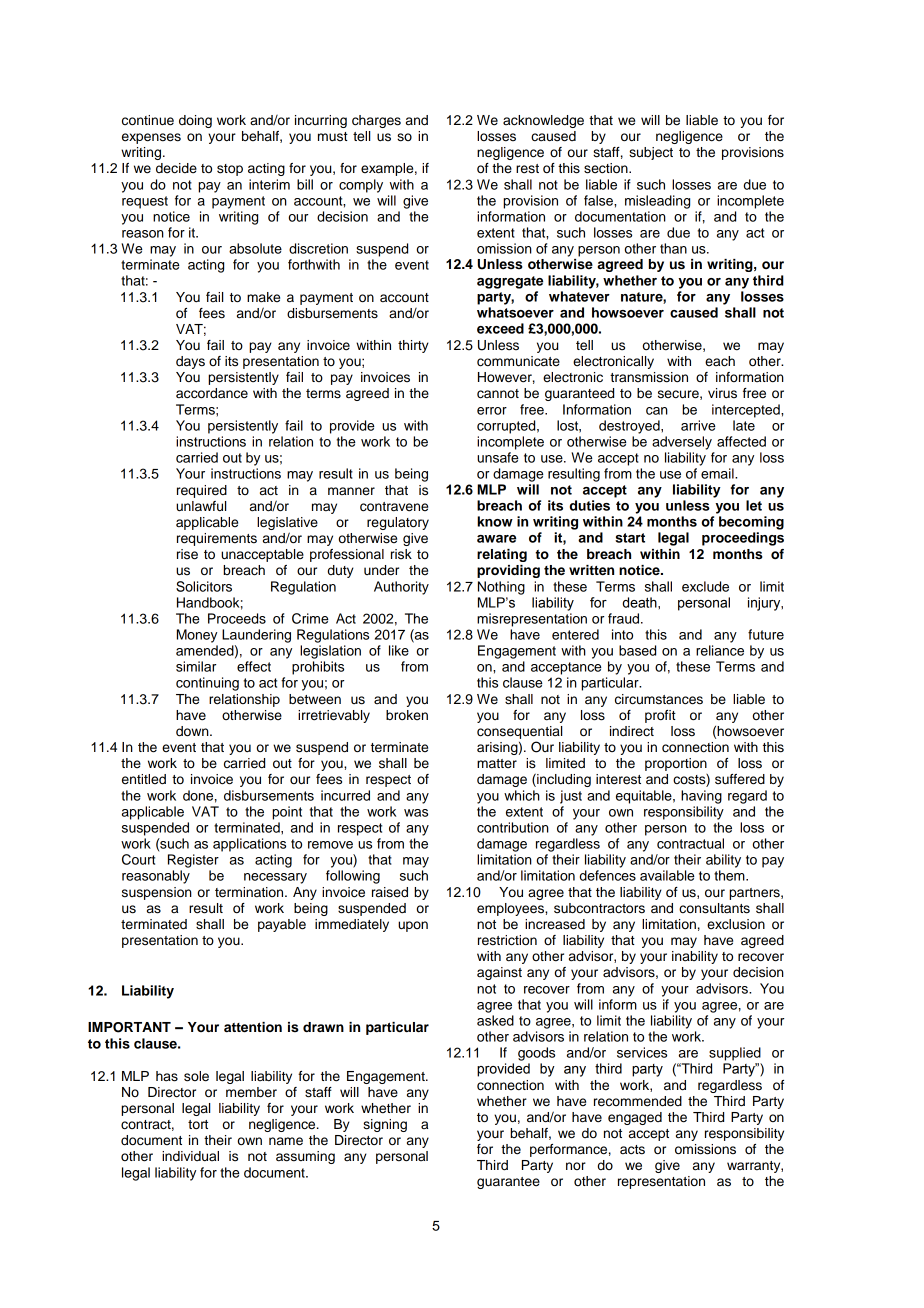  Describe the element at coordinates (416, 813) in the image. I see `was` at that location.
